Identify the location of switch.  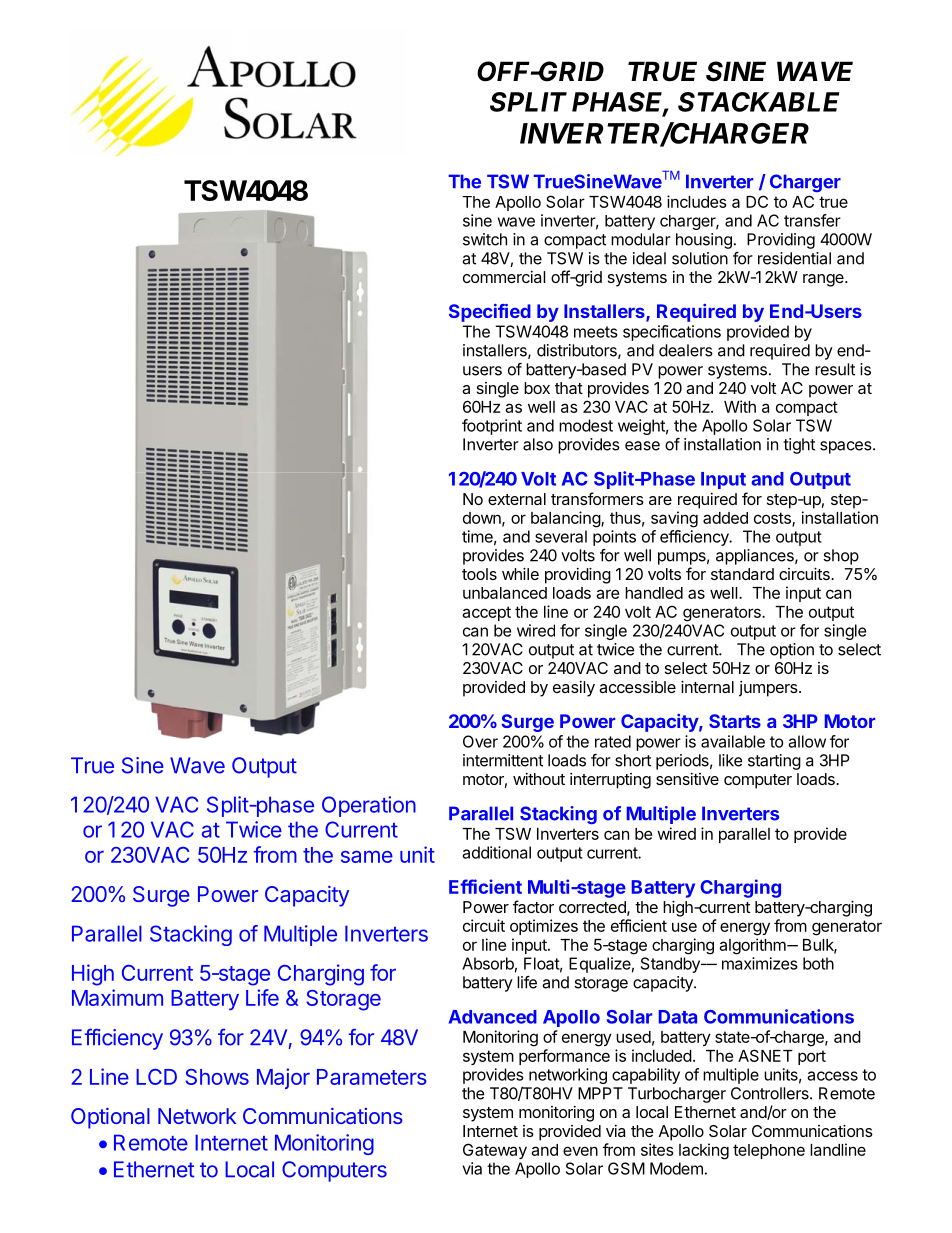
(485, 239).
